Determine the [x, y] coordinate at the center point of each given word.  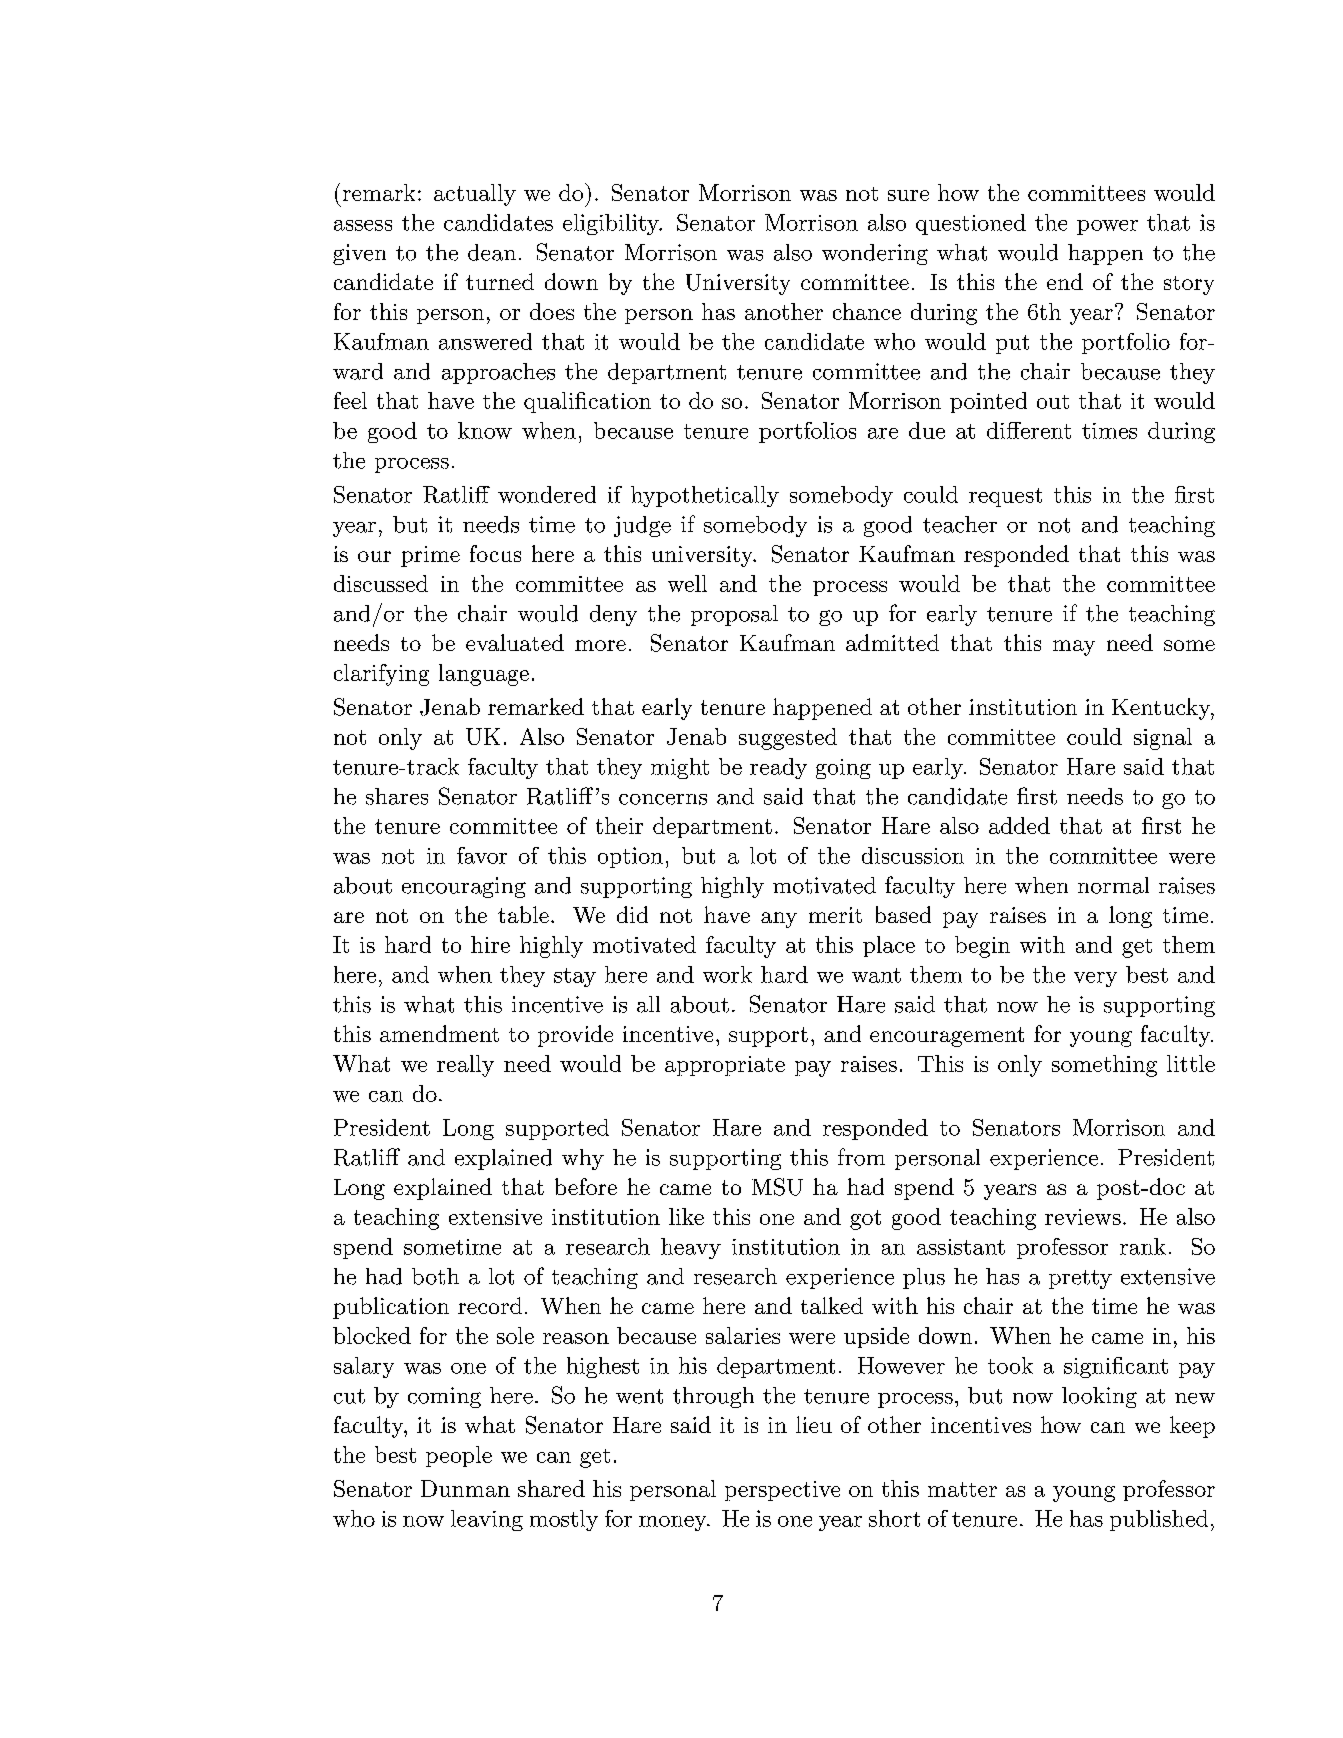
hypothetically [705, 496]
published [1159, 1520]
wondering [875, 254]
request [1005, 497]
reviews [1083, 1217]
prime [430, 556]
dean [492, 252]
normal [1113, 885]
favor [482, 855]
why [583, 1159]
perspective [782, 1491]
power [1107, 227]
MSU [777, 1187]
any [779, 920]
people [459, 1456]
